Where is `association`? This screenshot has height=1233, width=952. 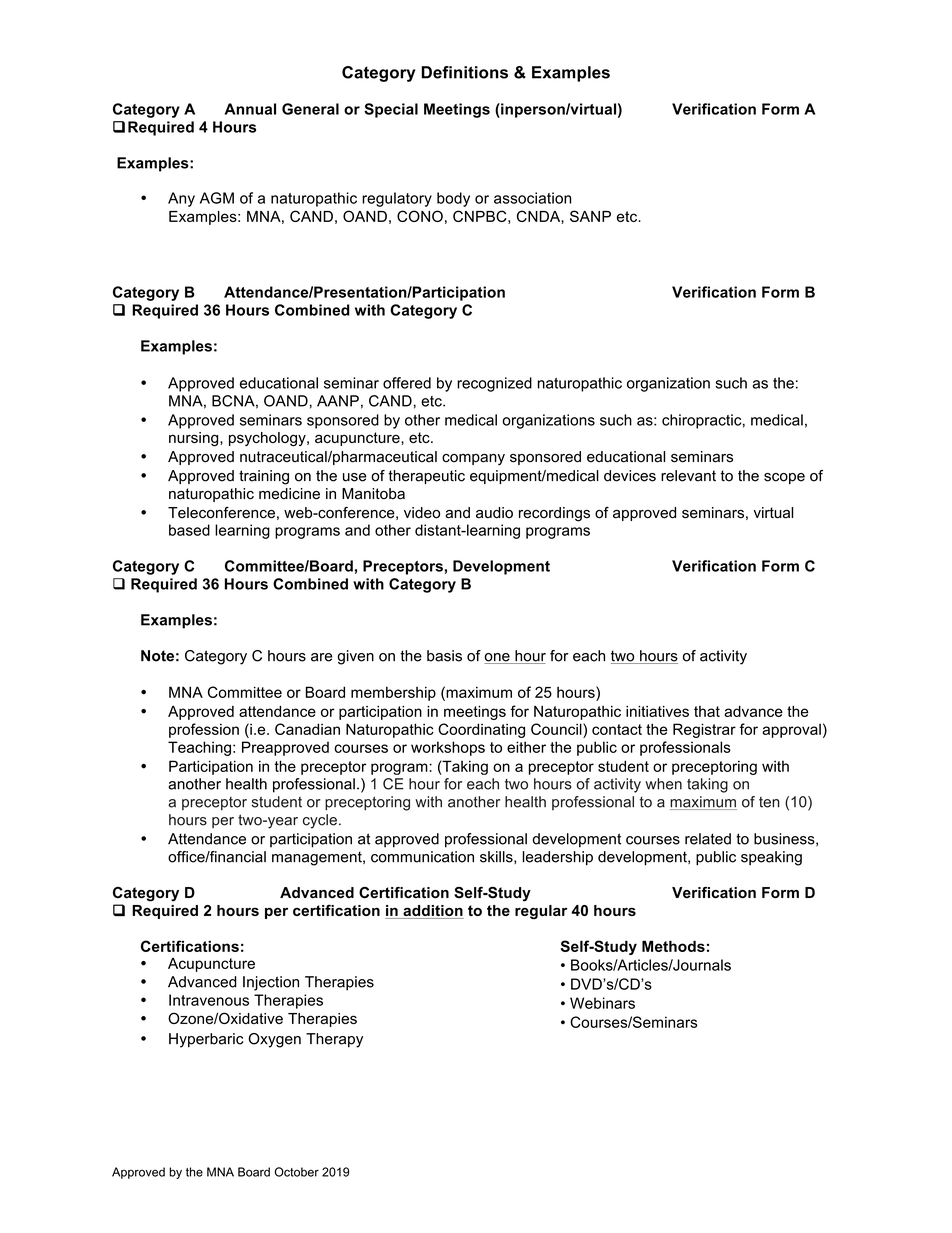 association is located at coordinates (532, 198).
